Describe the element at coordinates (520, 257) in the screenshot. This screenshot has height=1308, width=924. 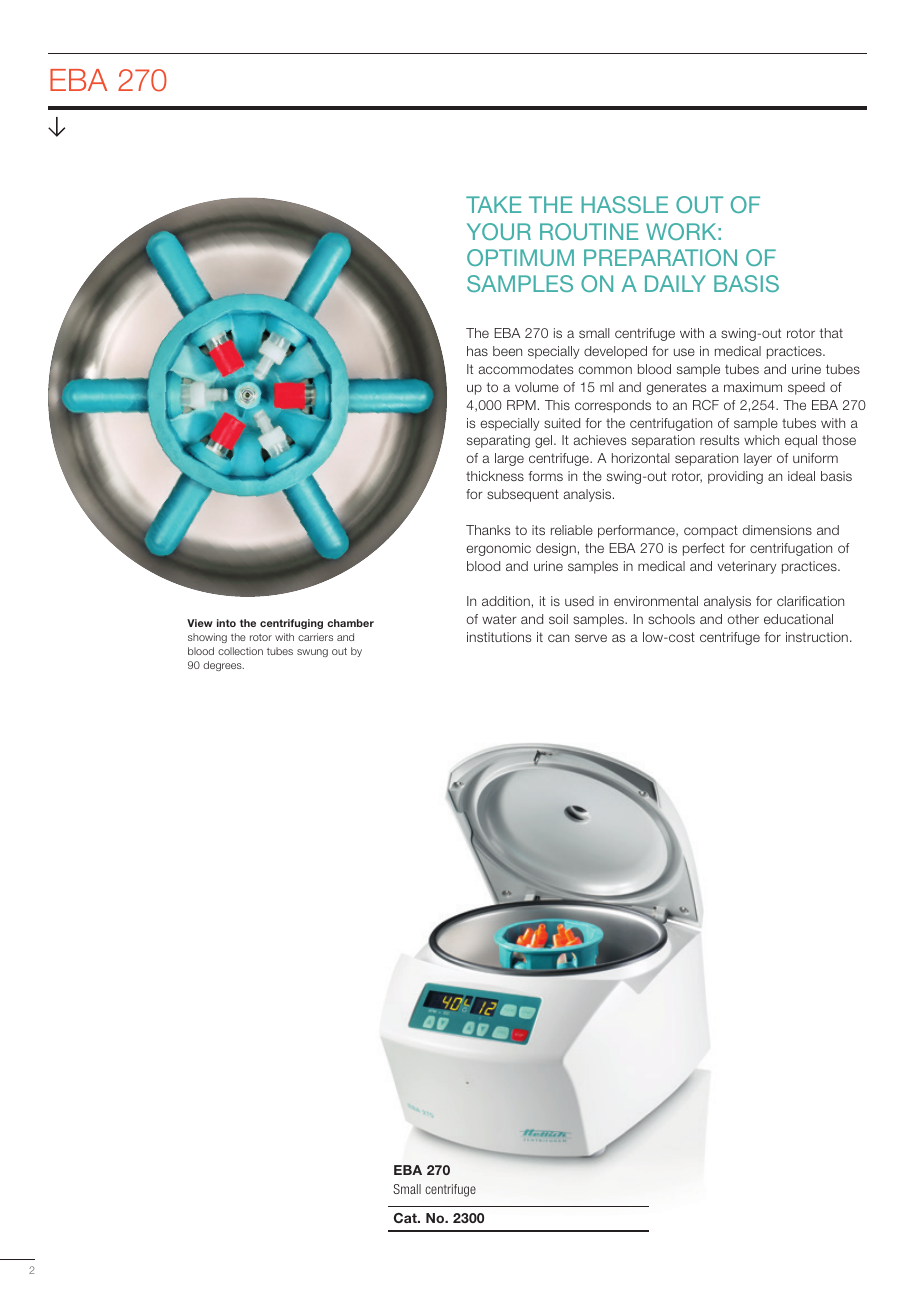
I see `OPTIMUM` at that location.
